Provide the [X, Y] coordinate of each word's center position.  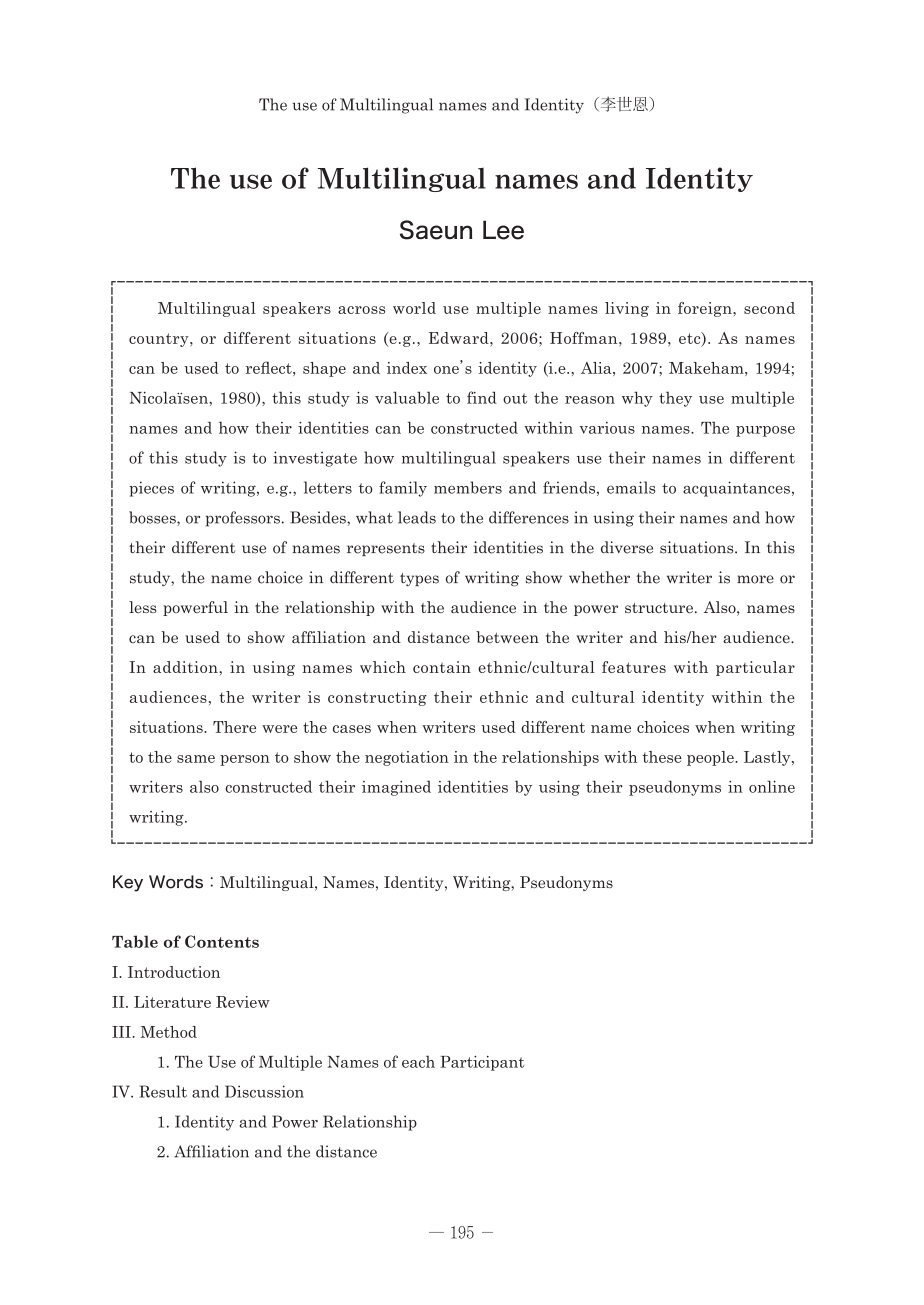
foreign [706, 309]
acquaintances [736, 489]
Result [163, 1091]
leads [417, 517]
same [196, 759]
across [361, 310]
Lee [503, 230]
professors [242, 519]
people [711, 758]
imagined [396, 788]
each [418, 1061]
